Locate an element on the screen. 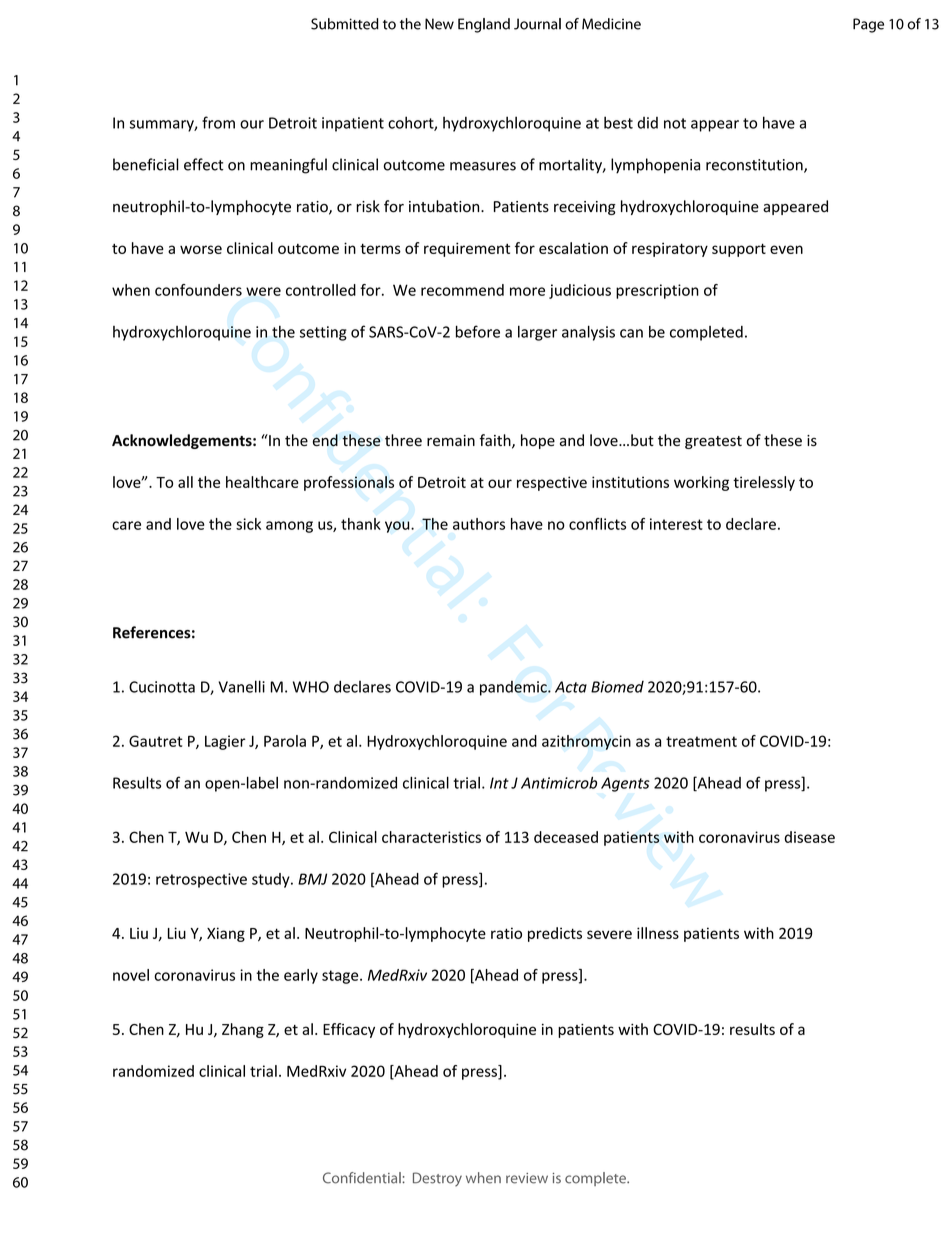  illness is located at coordinates (658, 933).
